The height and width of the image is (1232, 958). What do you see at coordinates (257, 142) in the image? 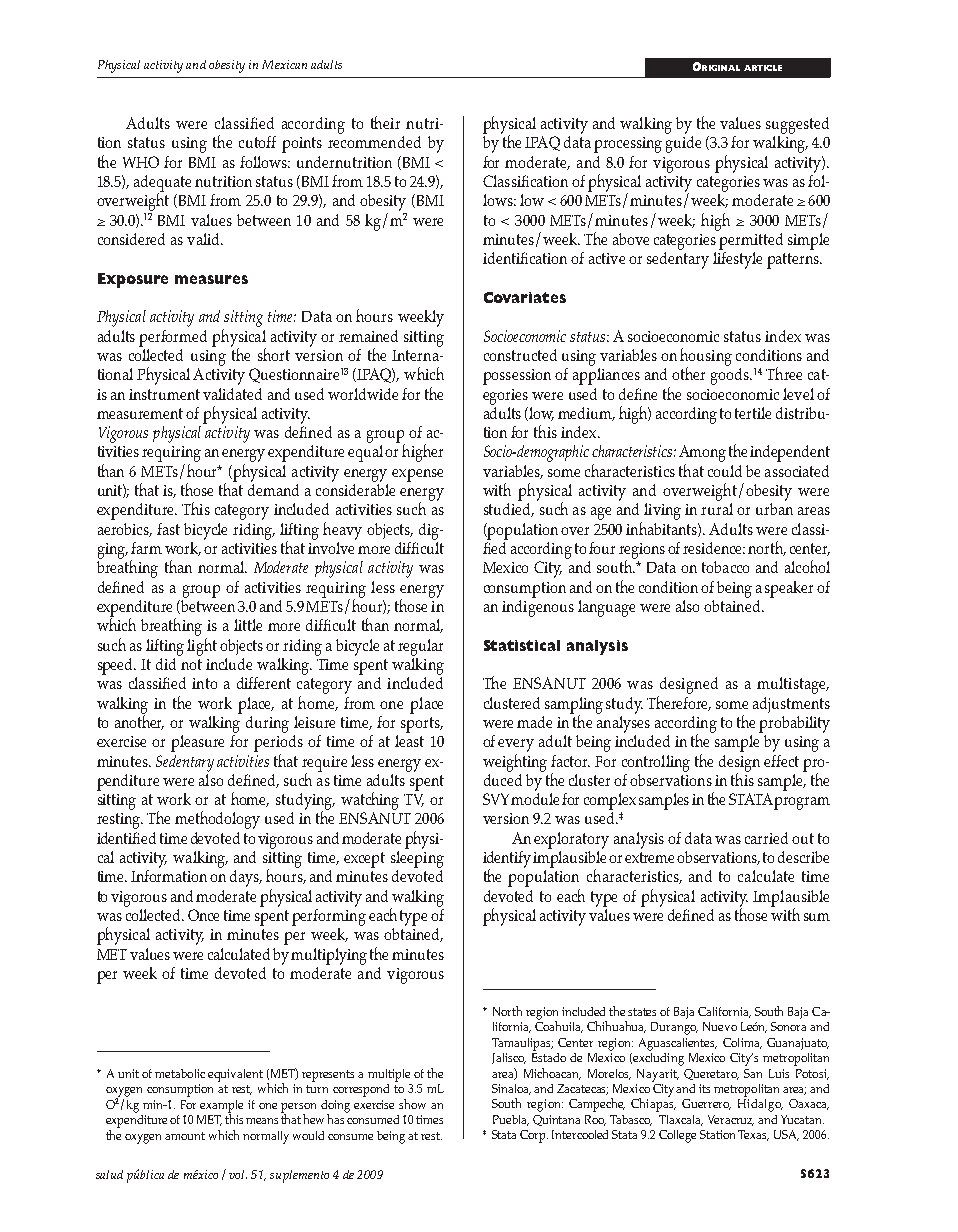
I see `cutoff` at bounding box center [257, 142].
